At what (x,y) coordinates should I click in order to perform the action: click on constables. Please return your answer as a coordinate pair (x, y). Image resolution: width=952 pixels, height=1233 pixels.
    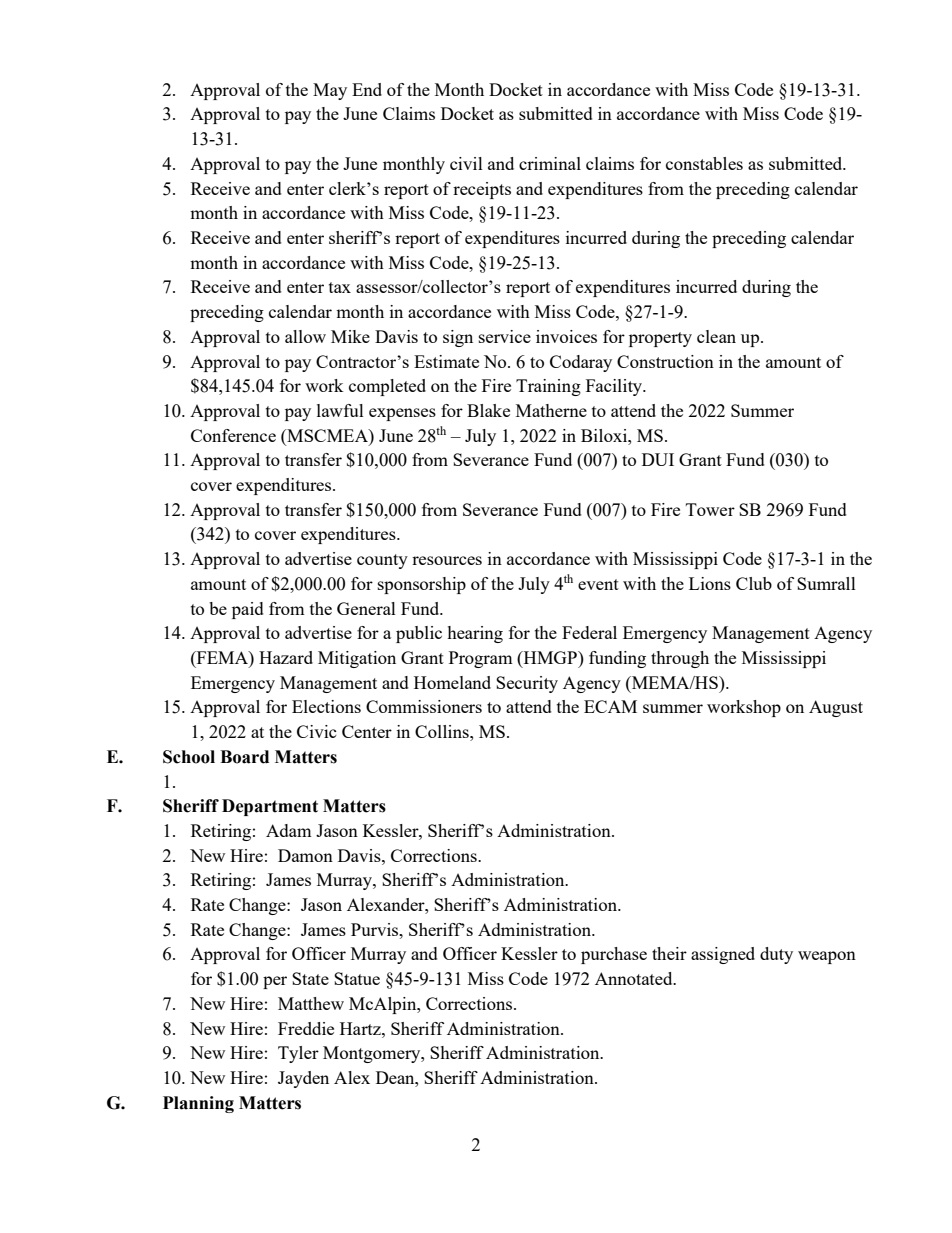
    Looking at the image, I should click on (704, 163).
